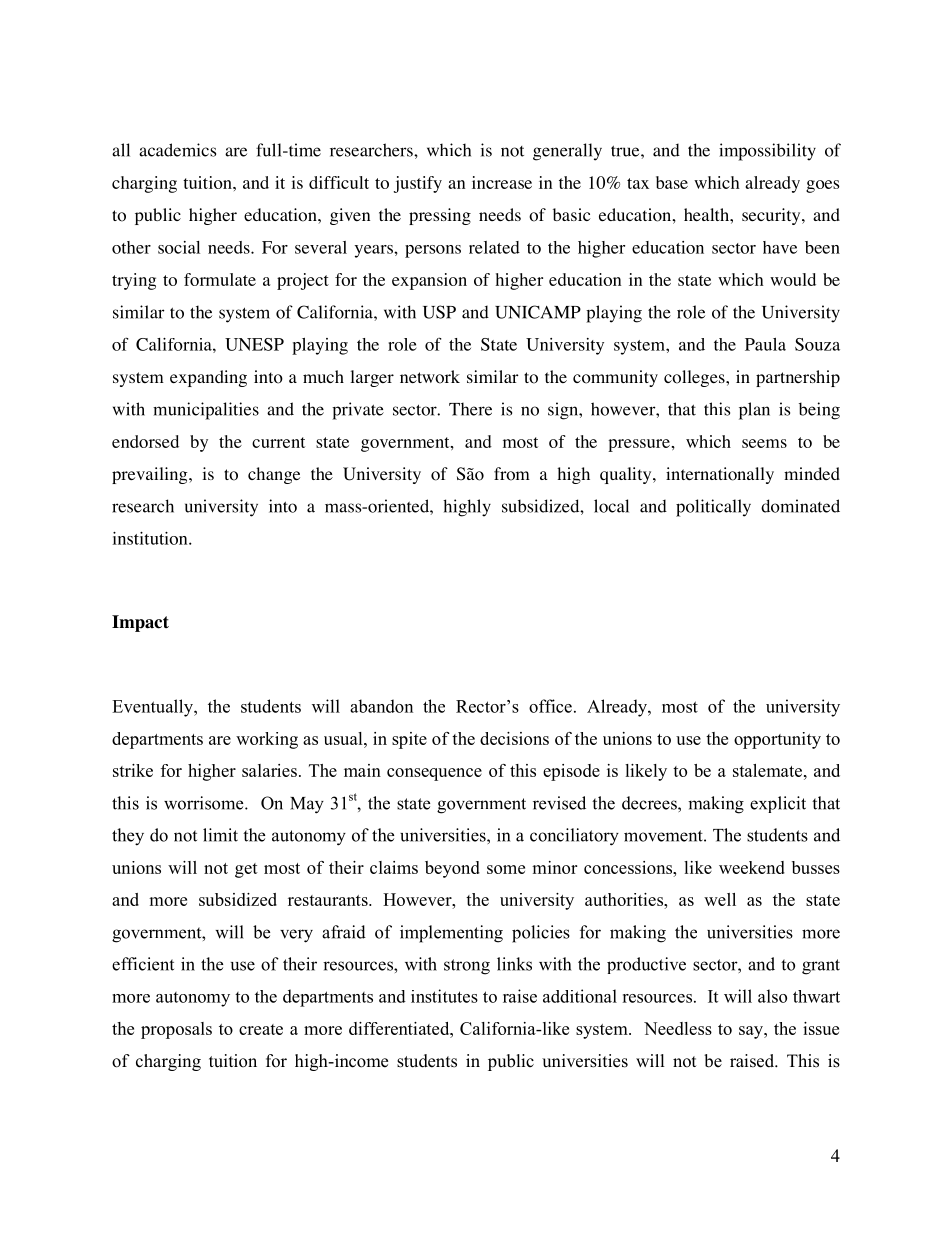 The height and width of the document is (1233, 952). What do you see at coordinates (176, 1030) in the document?
I see `proposals` at bounding box center [176, 1030].
